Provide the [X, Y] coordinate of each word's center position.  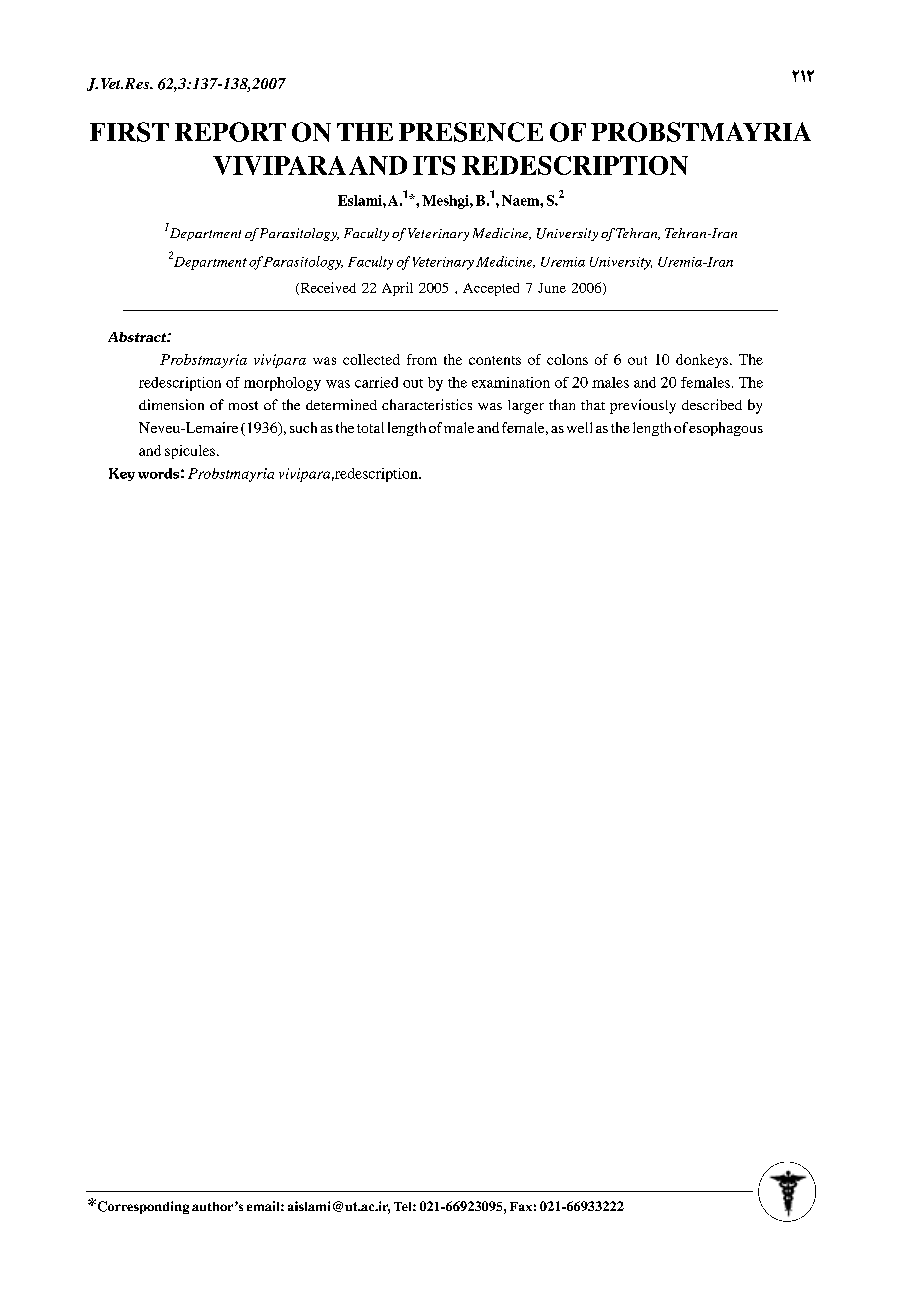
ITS [434, 165]
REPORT [230, 132]
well [579, 427]
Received [327, 288]
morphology [282, 384]
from [422, 359]
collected [371, 359]
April [397, 289]
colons [567, 359]
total [370, 427]
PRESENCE [471, 132]
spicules [191, 452]
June [552, 288]
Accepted [491, 289]
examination [511, 382]
